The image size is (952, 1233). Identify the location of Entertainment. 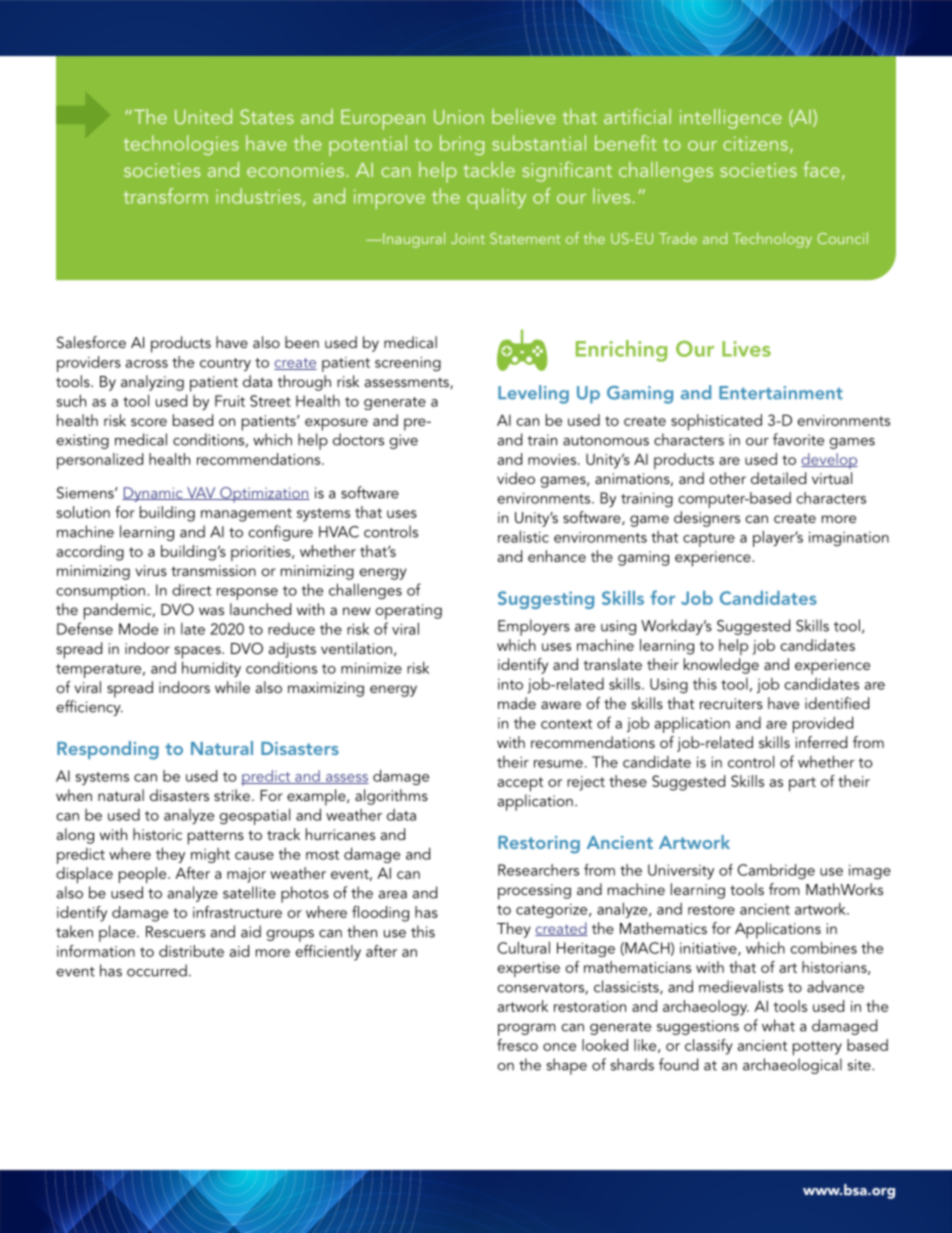
(781, 393).
